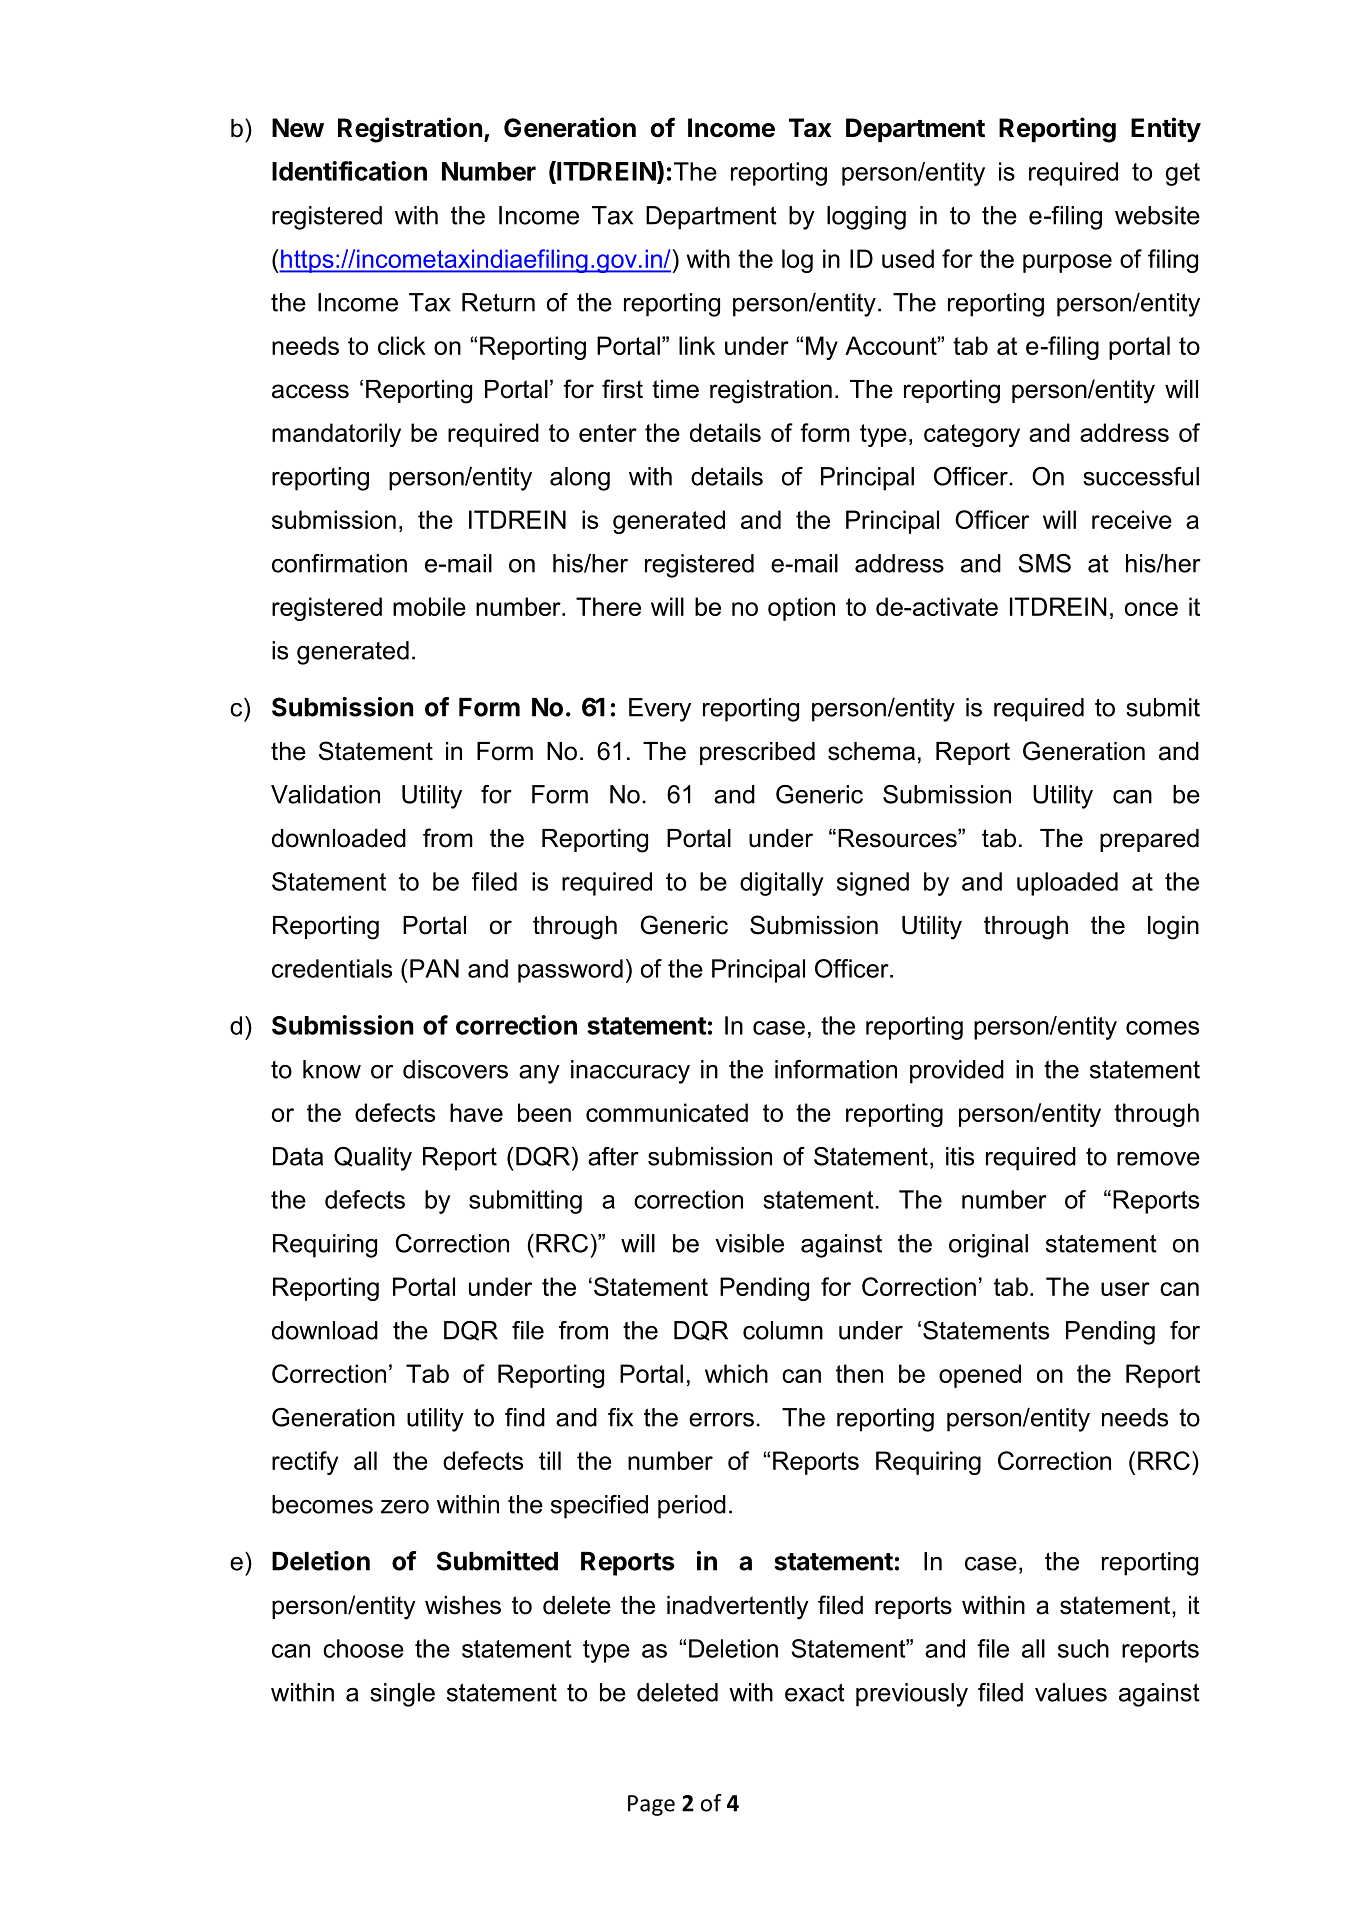 Image resolution: width=1365 pixels, height=1930 pixels. Describe the element at coordinates (349, 171) in the screenshot. I see `Identification` at that location.
